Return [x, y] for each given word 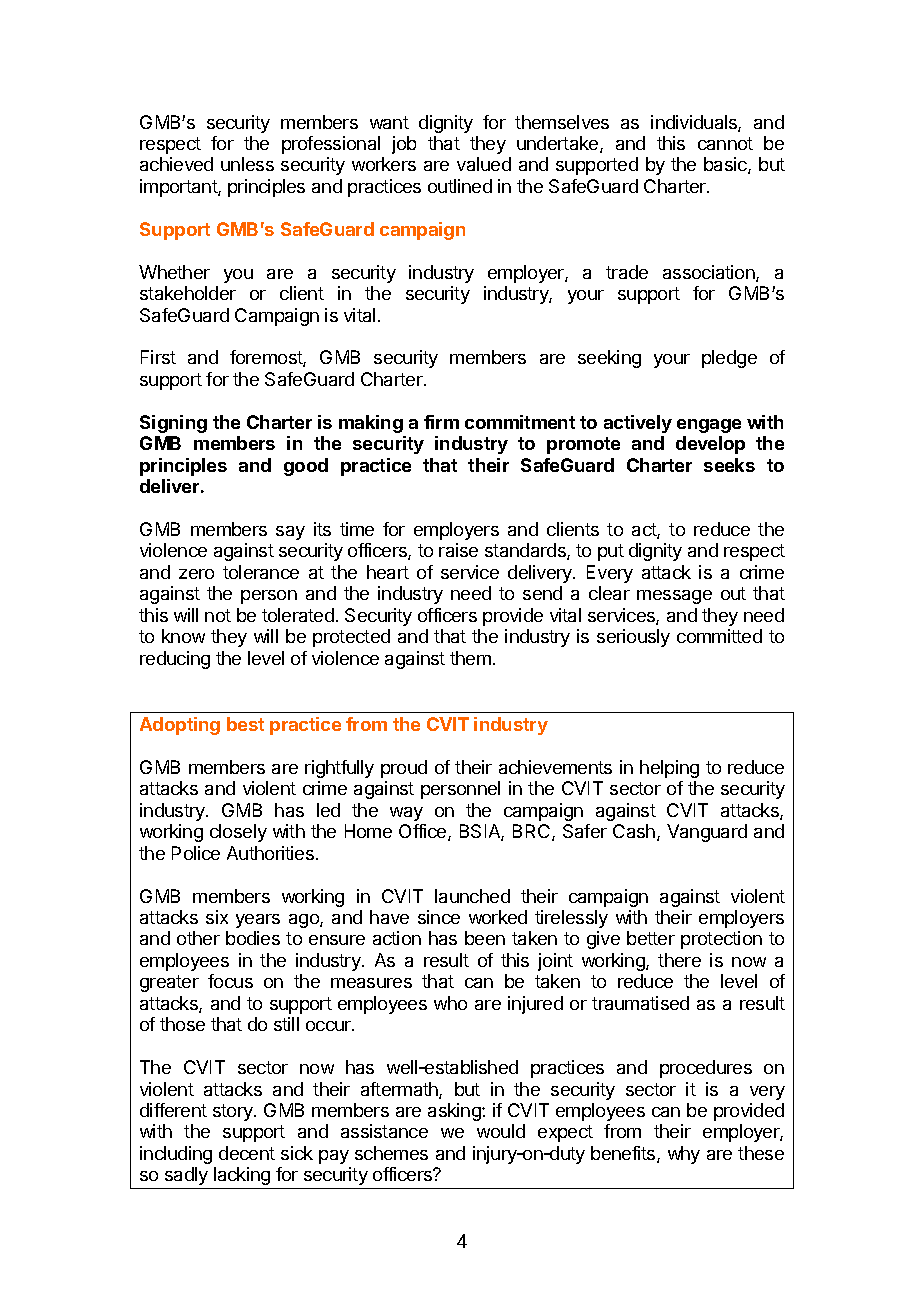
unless [247, 164]
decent [247, 1153]
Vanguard [707, 833]
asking [455, 1112]
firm [441, 422]
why [684, 1155]
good [306, 467]
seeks [729, 465]
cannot [725, 143]
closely [238, 833]
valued [484, 164]
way [406, 814]
